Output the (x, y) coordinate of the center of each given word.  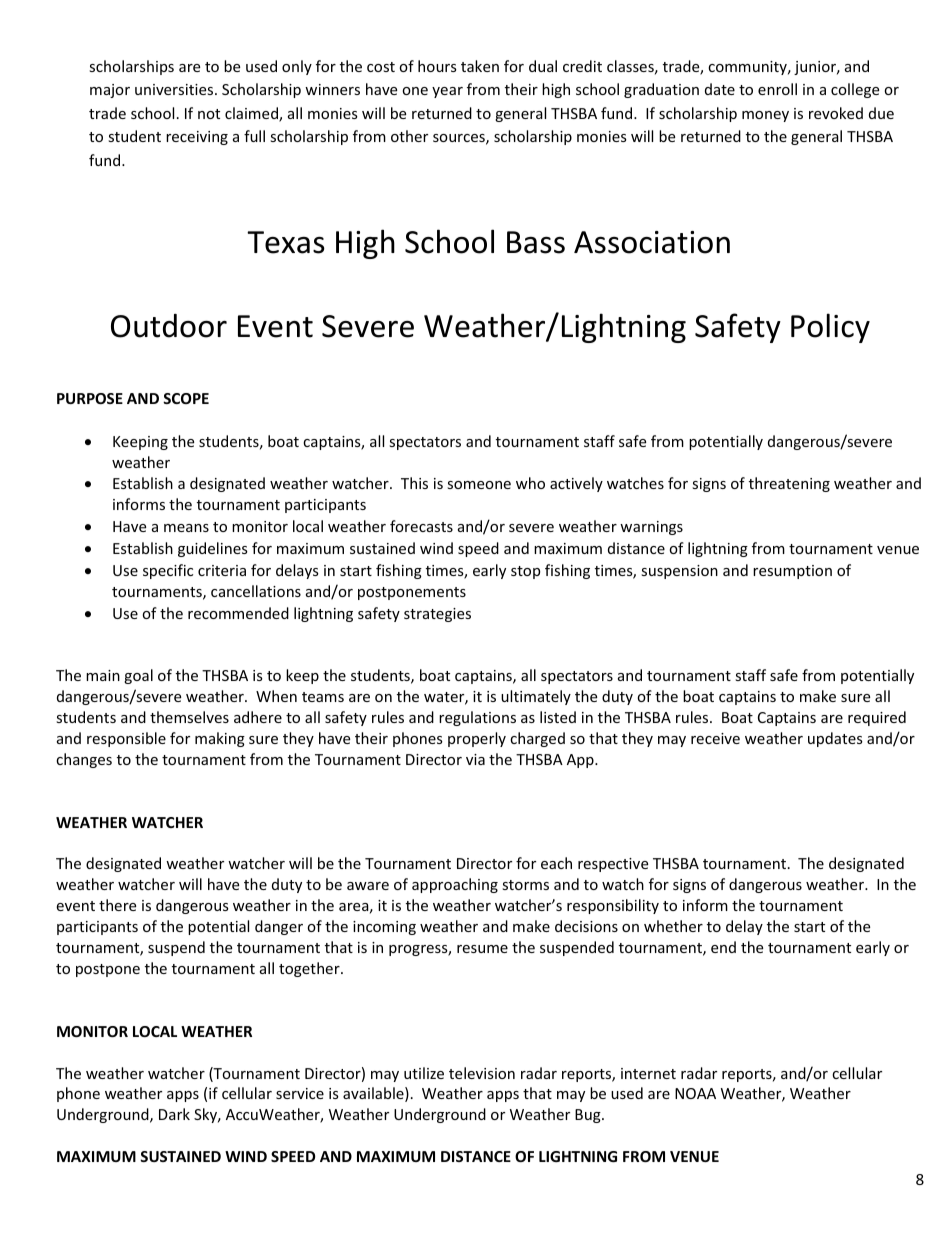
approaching (455, 885)
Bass (536, 242)
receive (715, 738)
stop (525, 572)
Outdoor (169, 326)
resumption (792, 572)
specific (168, 571)
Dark (174, 1114)
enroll (777, 89)
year (447, 92)
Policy (830, 328)
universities (175, 89)
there (117, 905)
